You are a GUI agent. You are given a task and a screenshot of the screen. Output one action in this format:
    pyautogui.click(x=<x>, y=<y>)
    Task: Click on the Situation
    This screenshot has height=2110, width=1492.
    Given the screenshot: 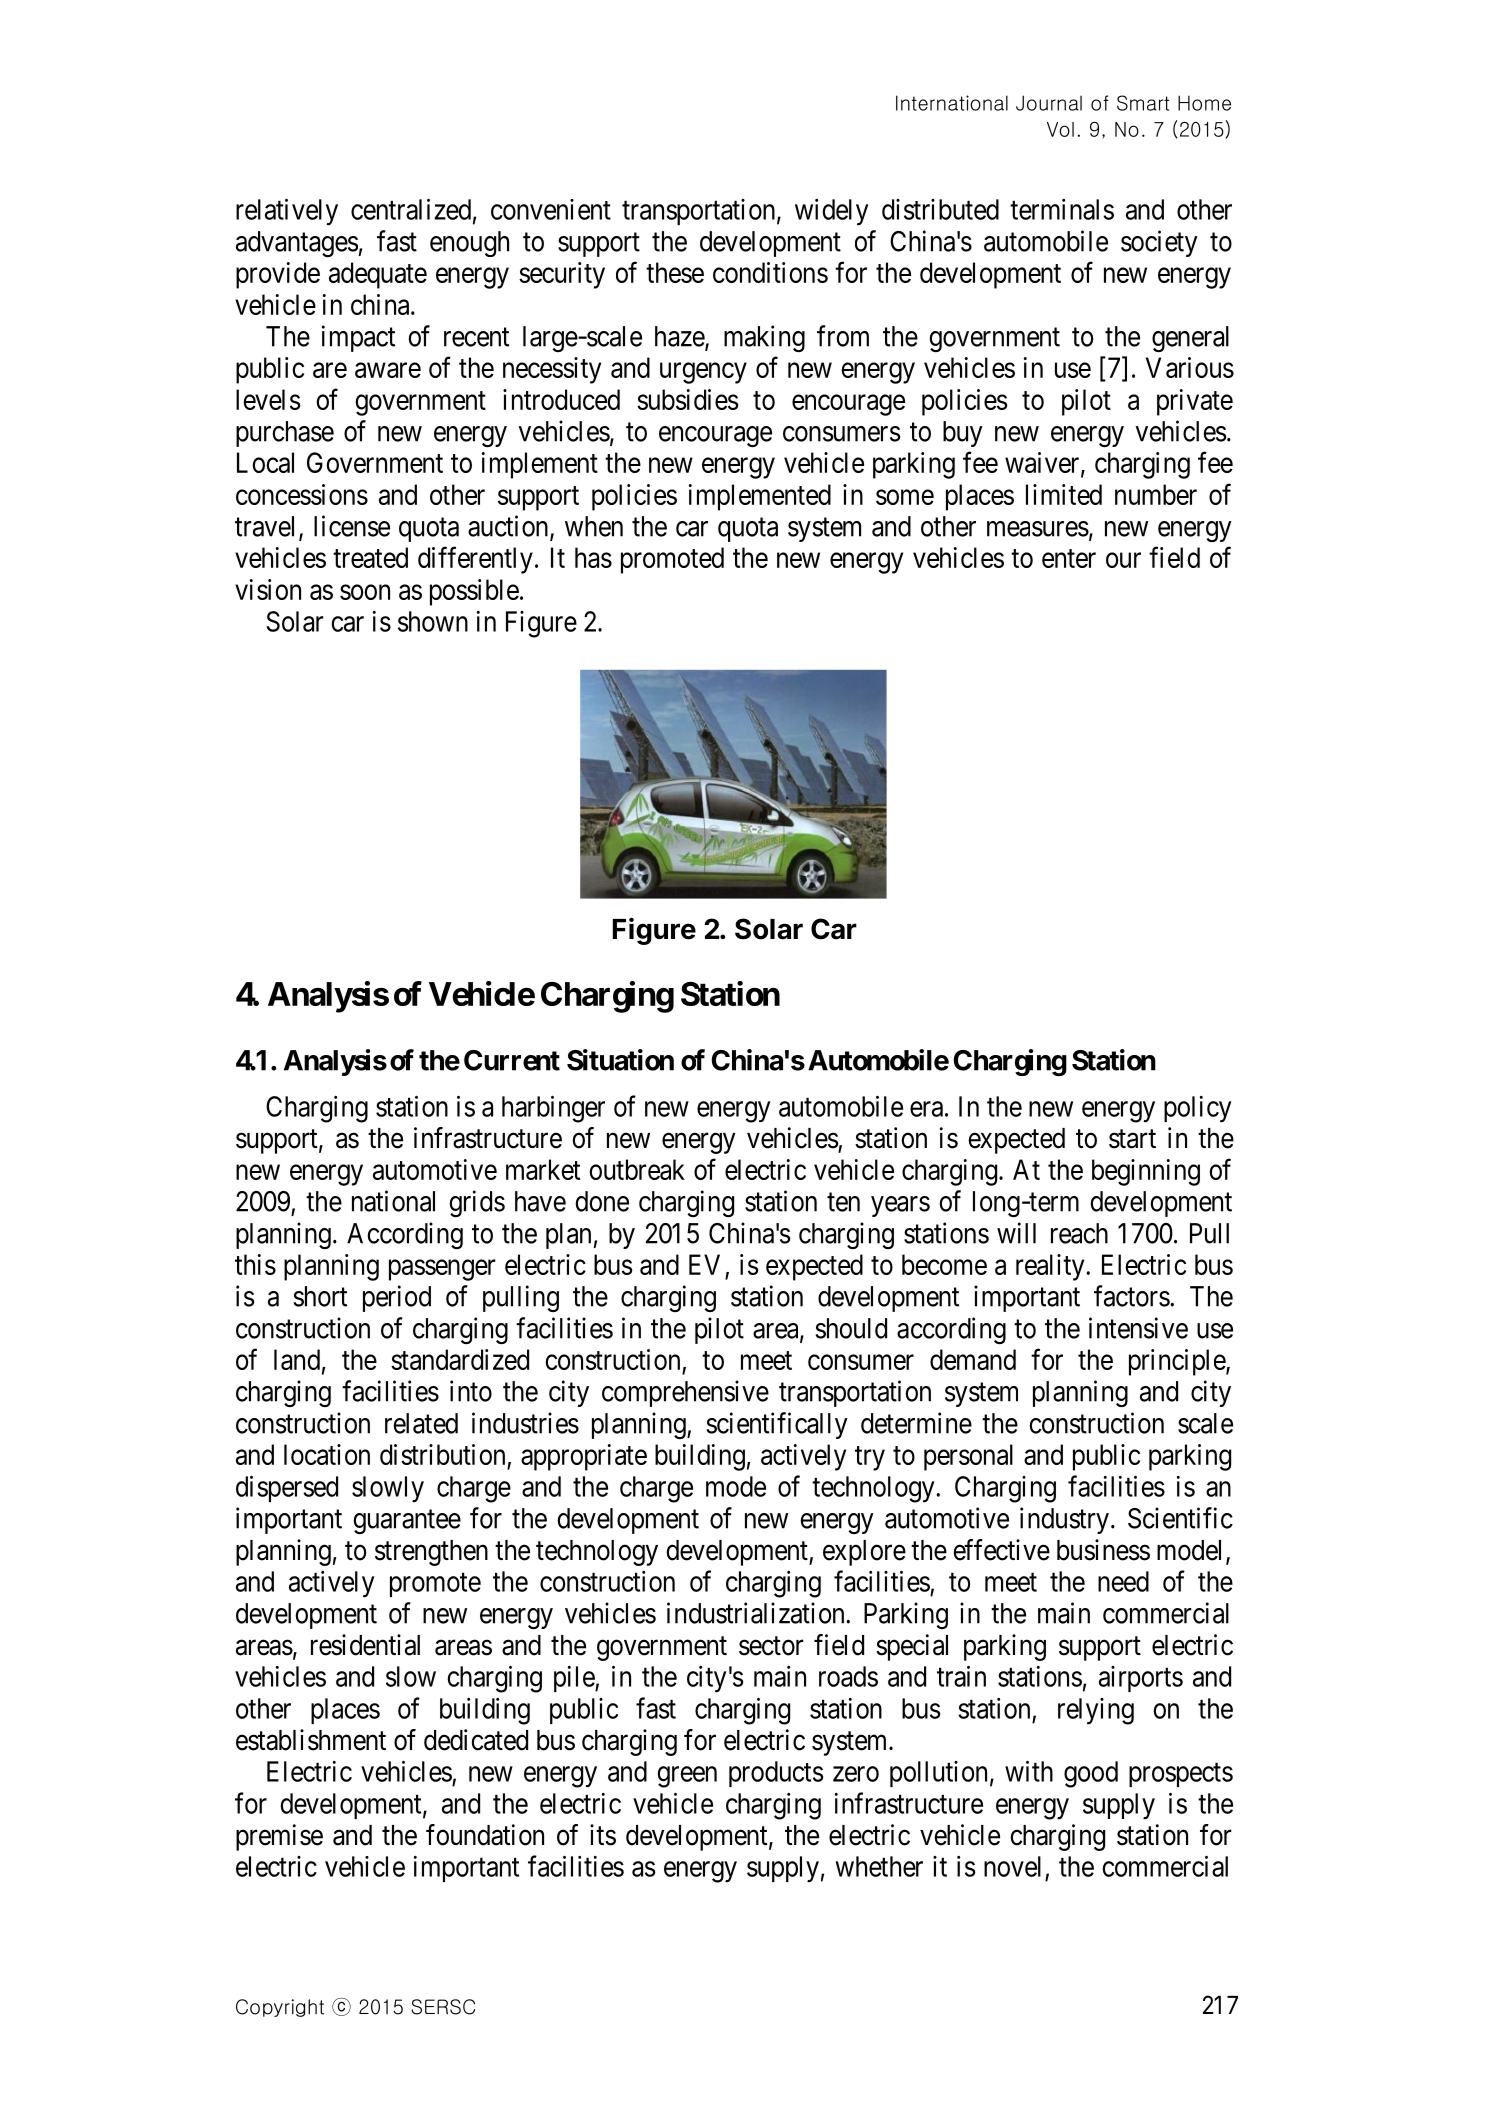 What is the action you would take?
    pyautogui.click(x=620, y=1060)
